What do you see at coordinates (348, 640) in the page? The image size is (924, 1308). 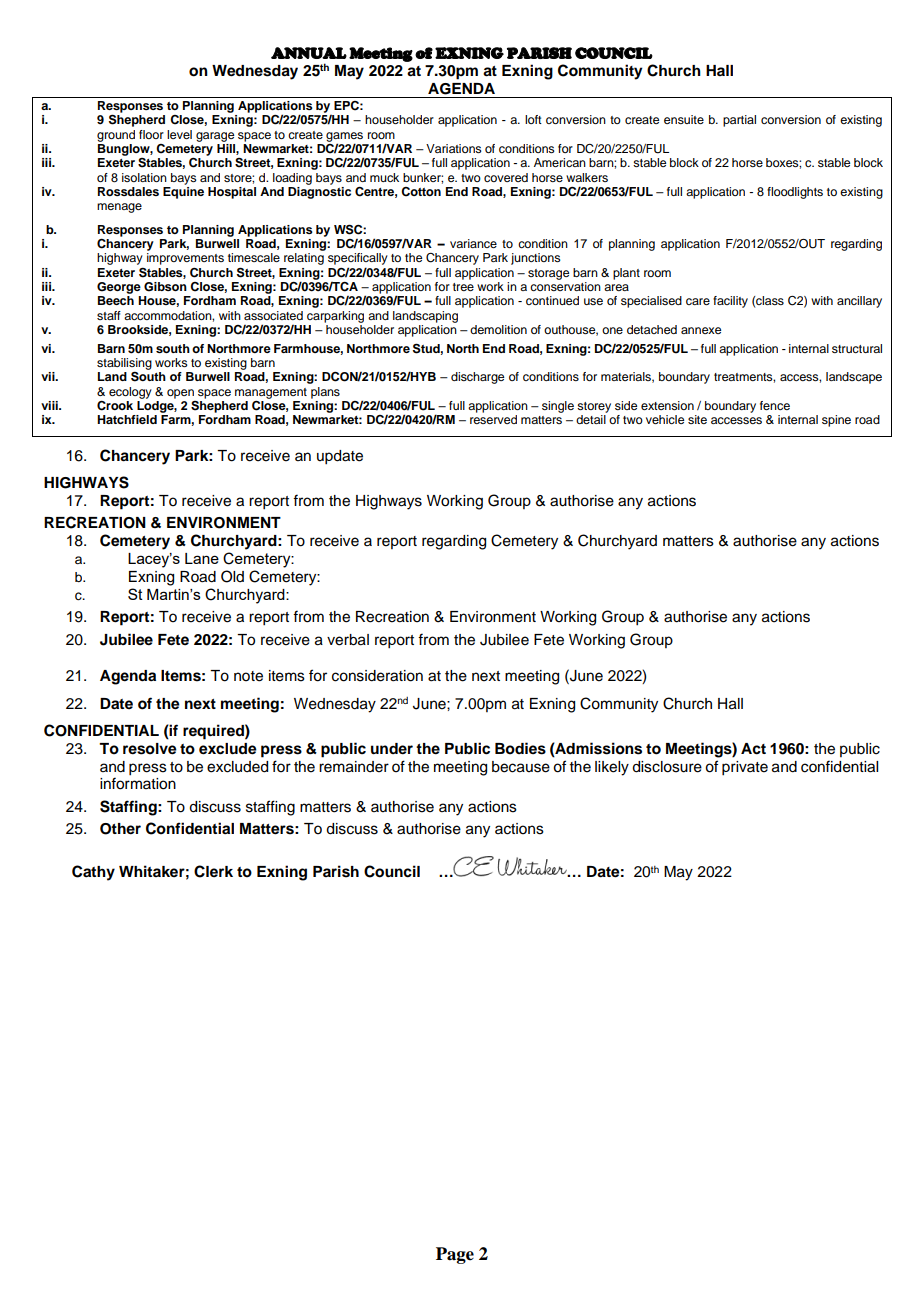 I see `verbal` at bounding box center [348, 640].
